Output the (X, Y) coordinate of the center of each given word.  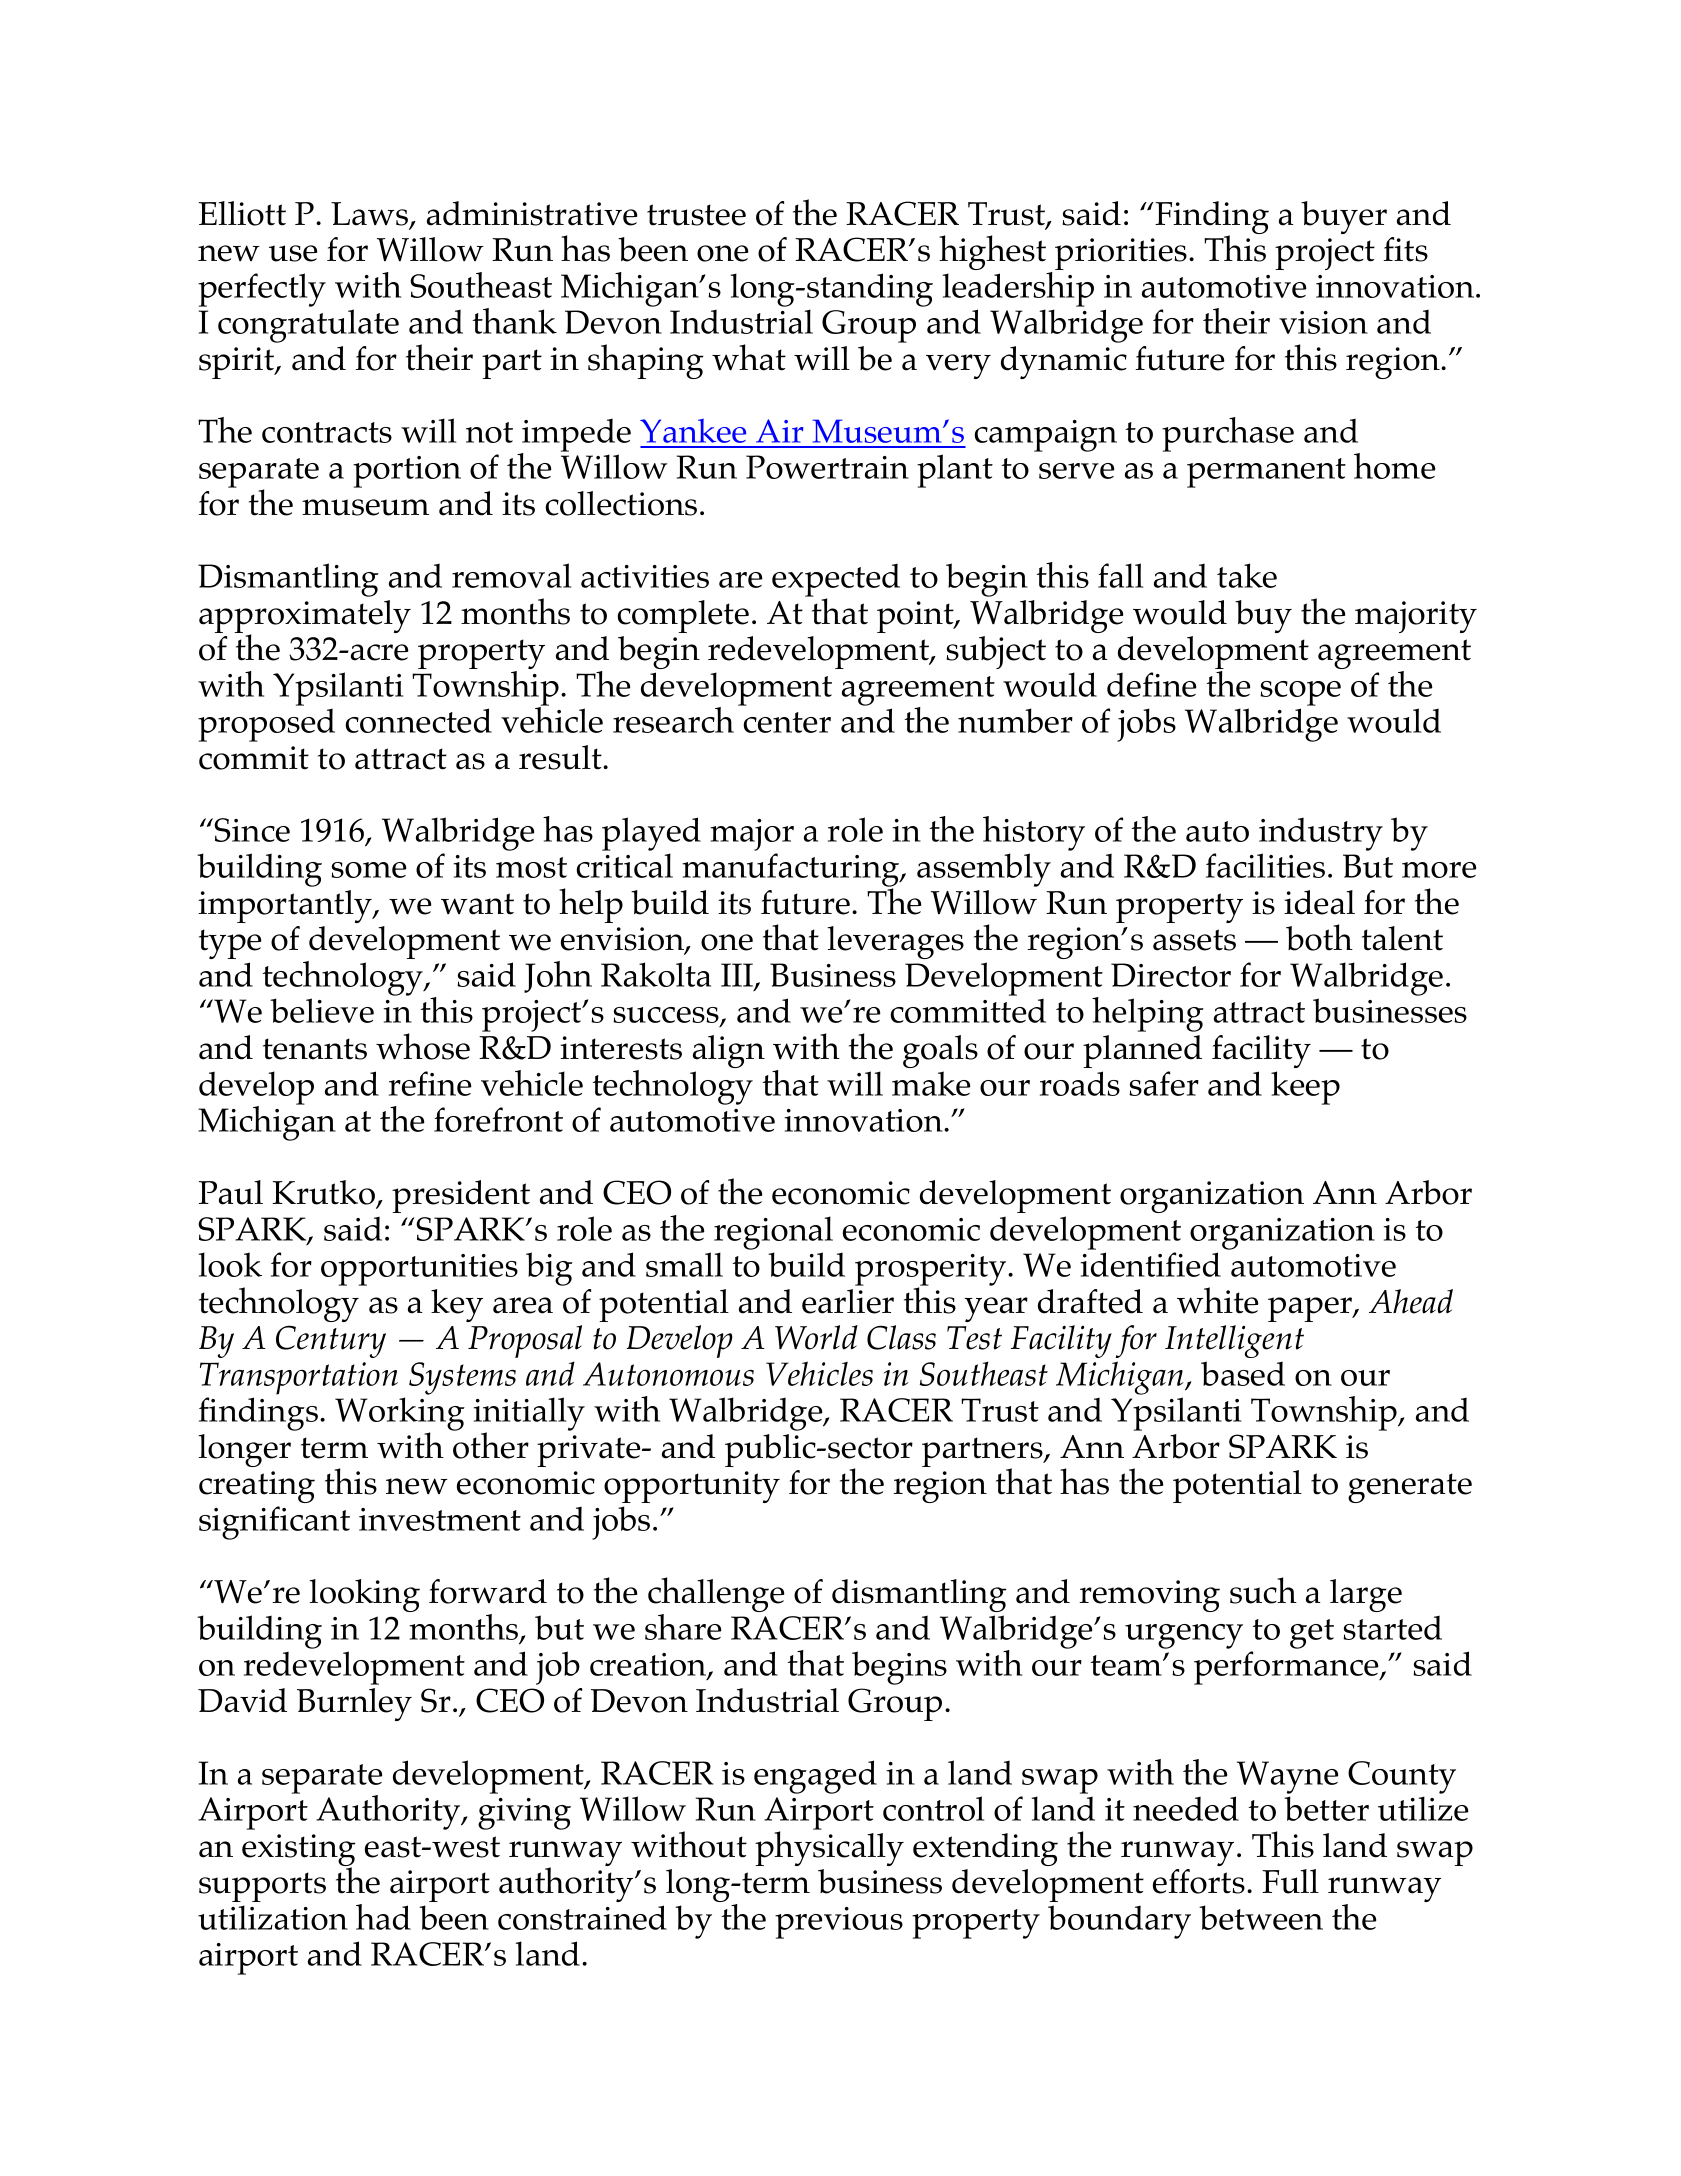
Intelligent (1234, 1341)
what (749, 357)
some (368, 870)
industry (1321, 834)
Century (331, 1341)
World (816, 1337)
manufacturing (792, 871)
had (383, 1917)
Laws (371, 215)
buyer (1344, 217)
